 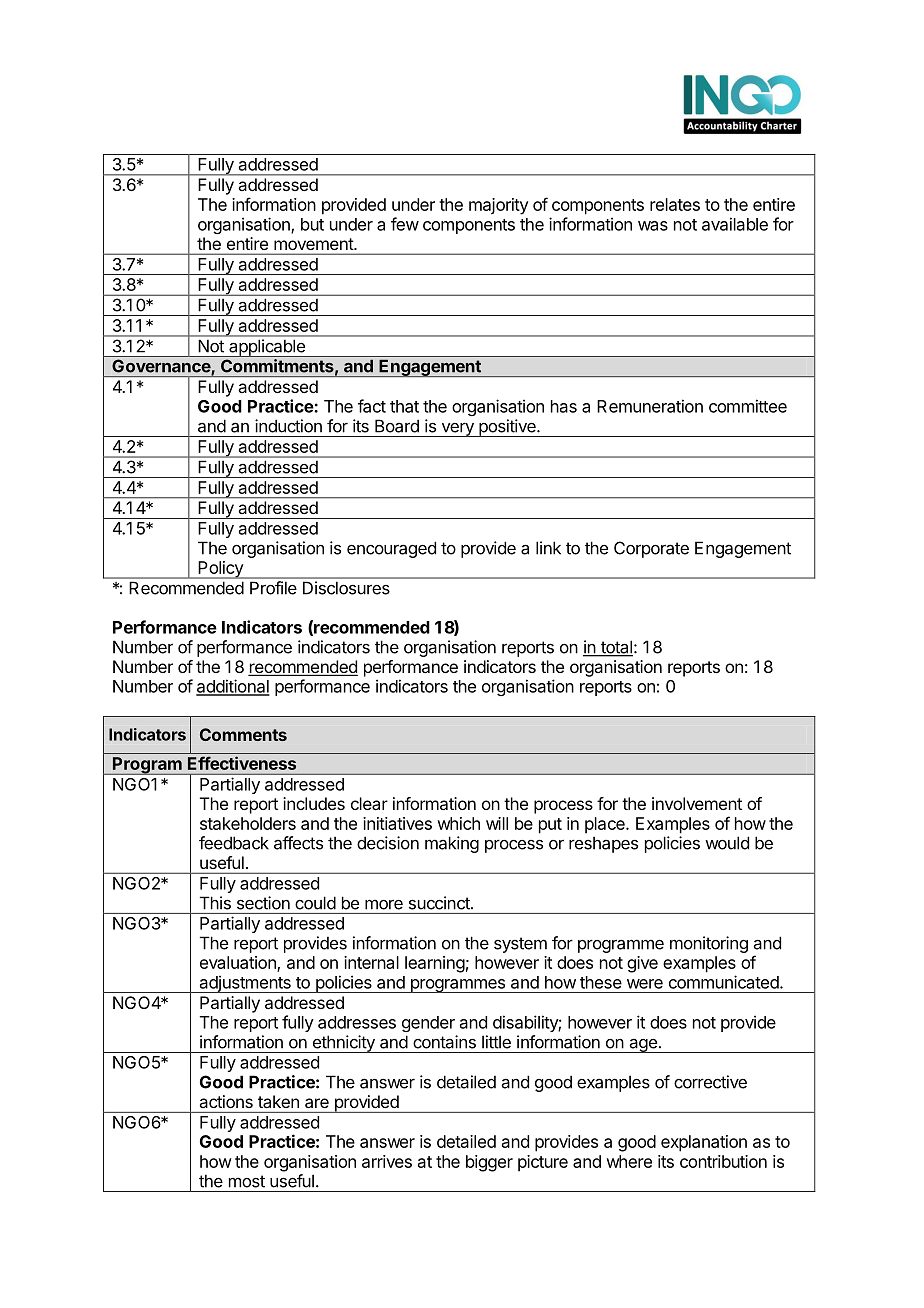 What do you see at coordinates (247, 1181) in the document?
I see `most` at bounding box center [247, 1181].
